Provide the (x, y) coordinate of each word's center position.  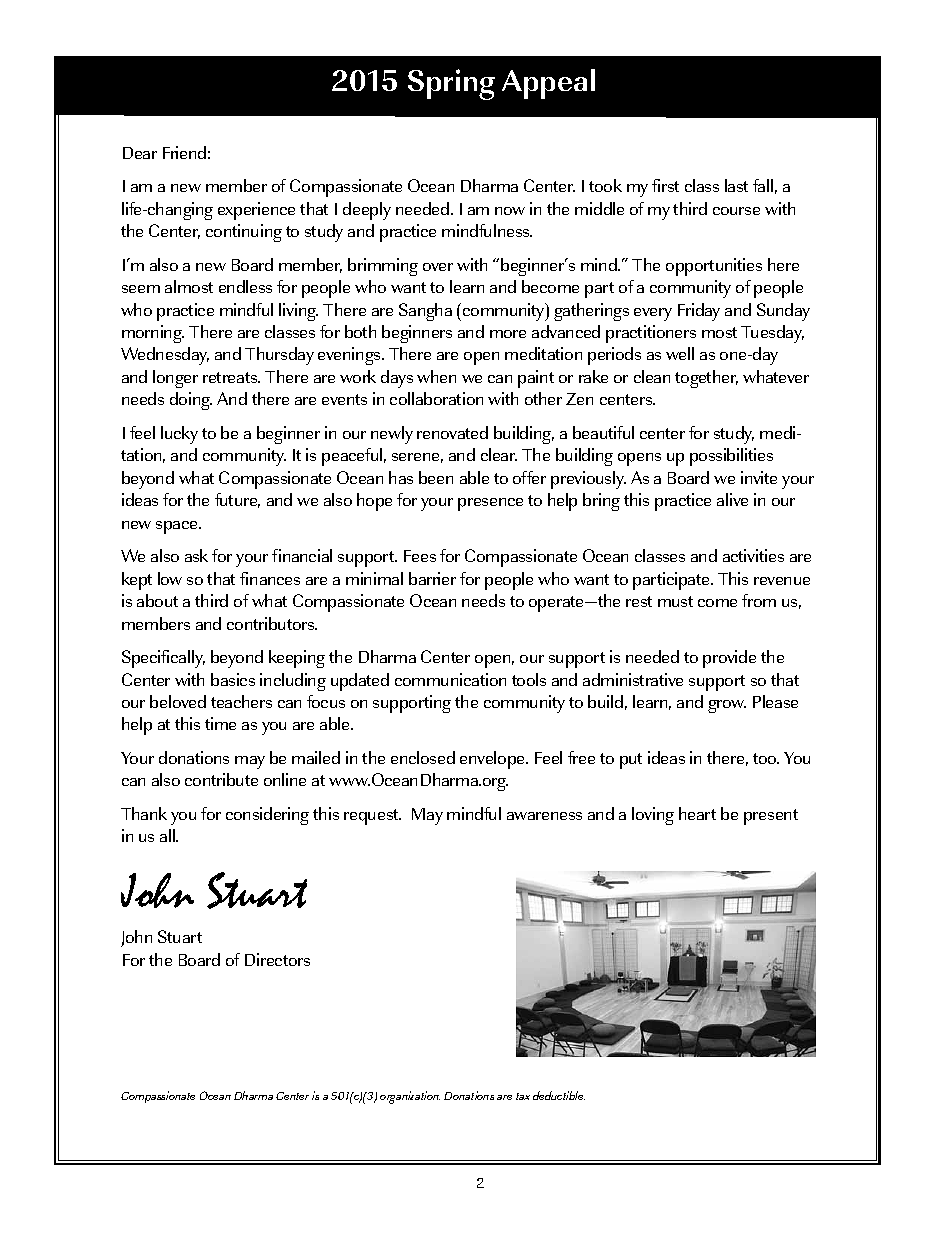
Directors (277, 959)
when (436, 376)
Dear (140, 153)
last (736, 185)
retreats (231, 377)
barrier (432, 578)
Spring (451, 84)
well (680, 353)
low (170, 578)
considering (267, 816)
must (675, 601)
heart (697, 813)
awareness (544, 816)
